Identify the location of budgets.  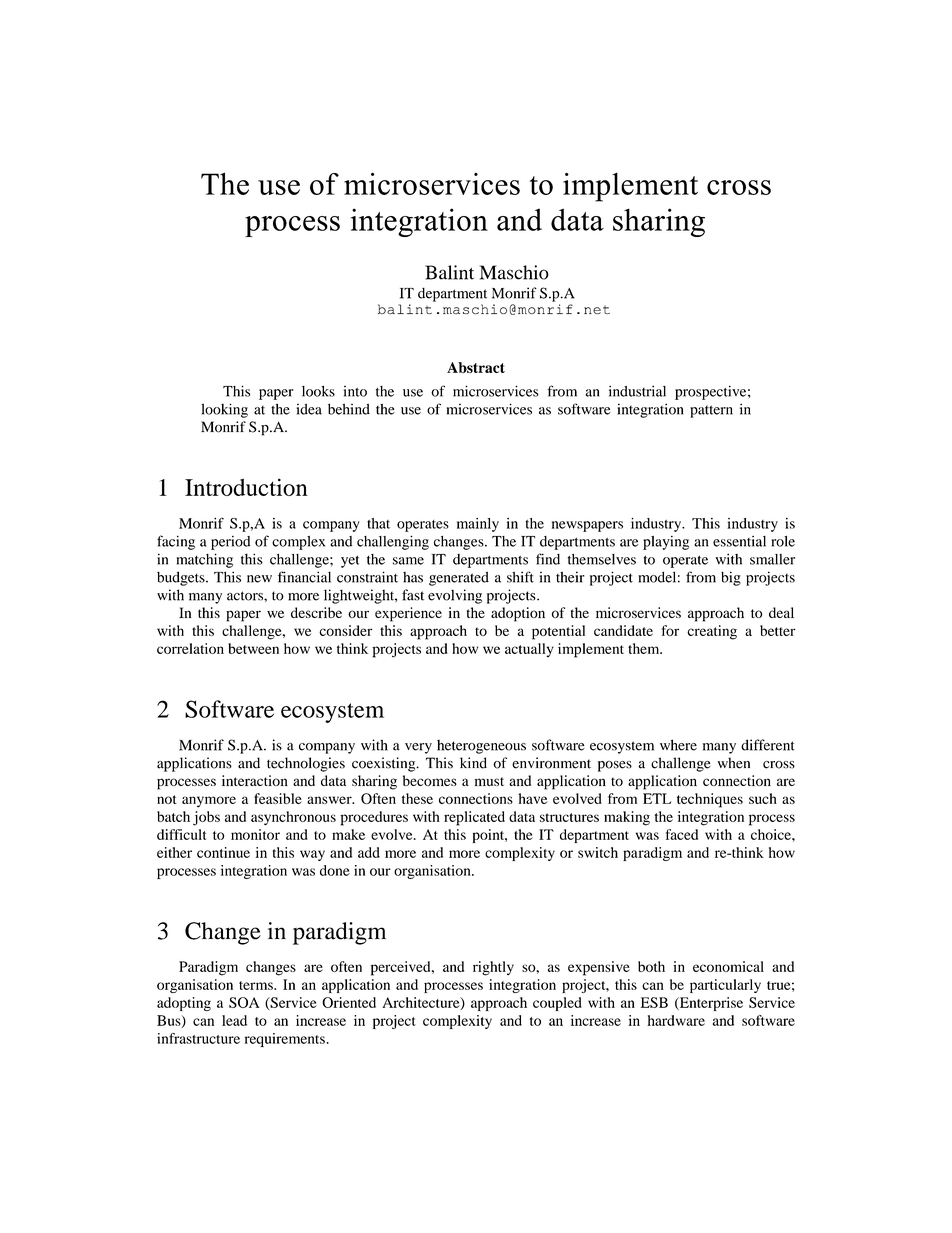
(182, 578).
